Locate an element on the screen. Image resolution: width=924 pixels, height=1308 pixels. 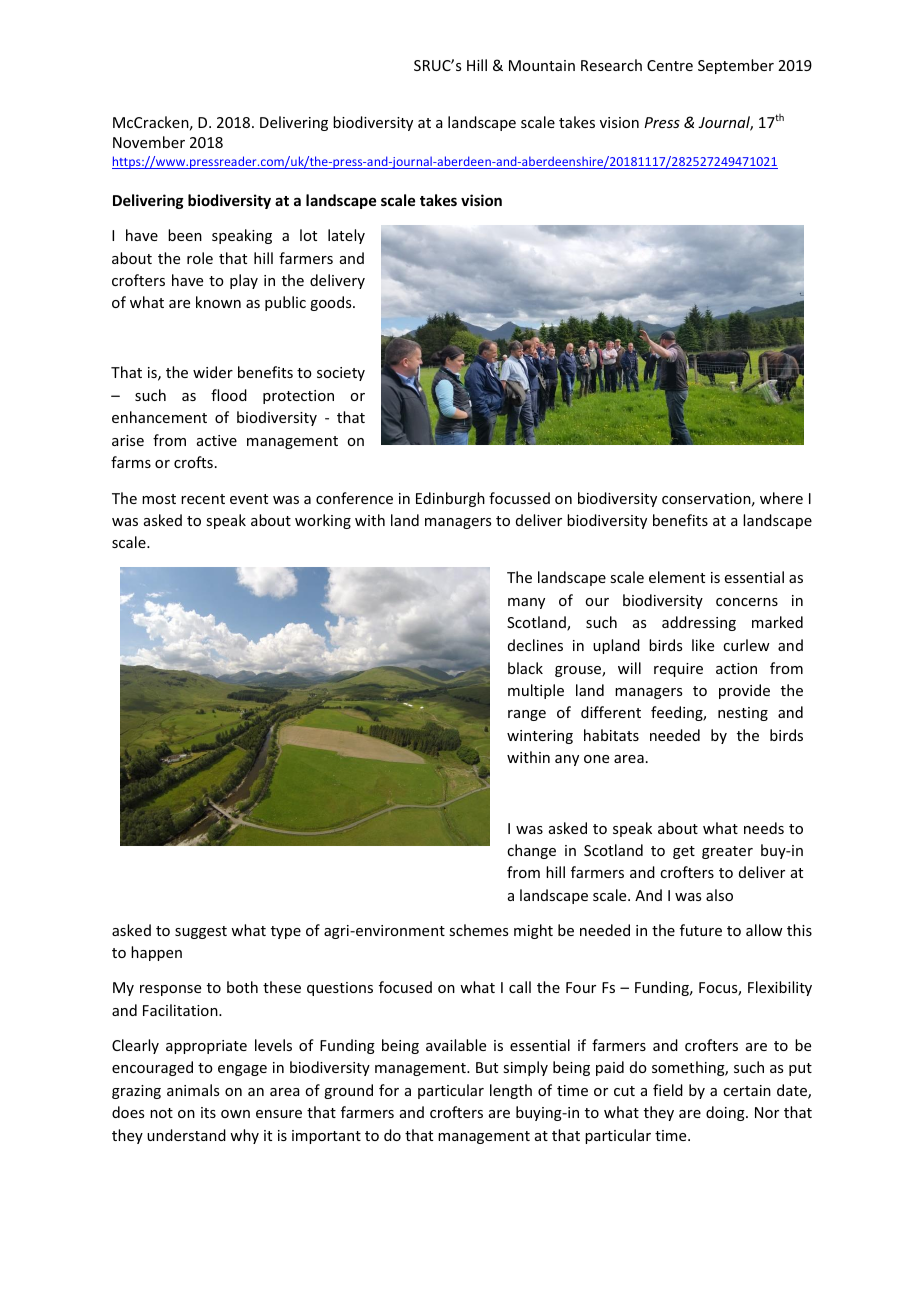
wintering is located at coordinates (540, 737).
